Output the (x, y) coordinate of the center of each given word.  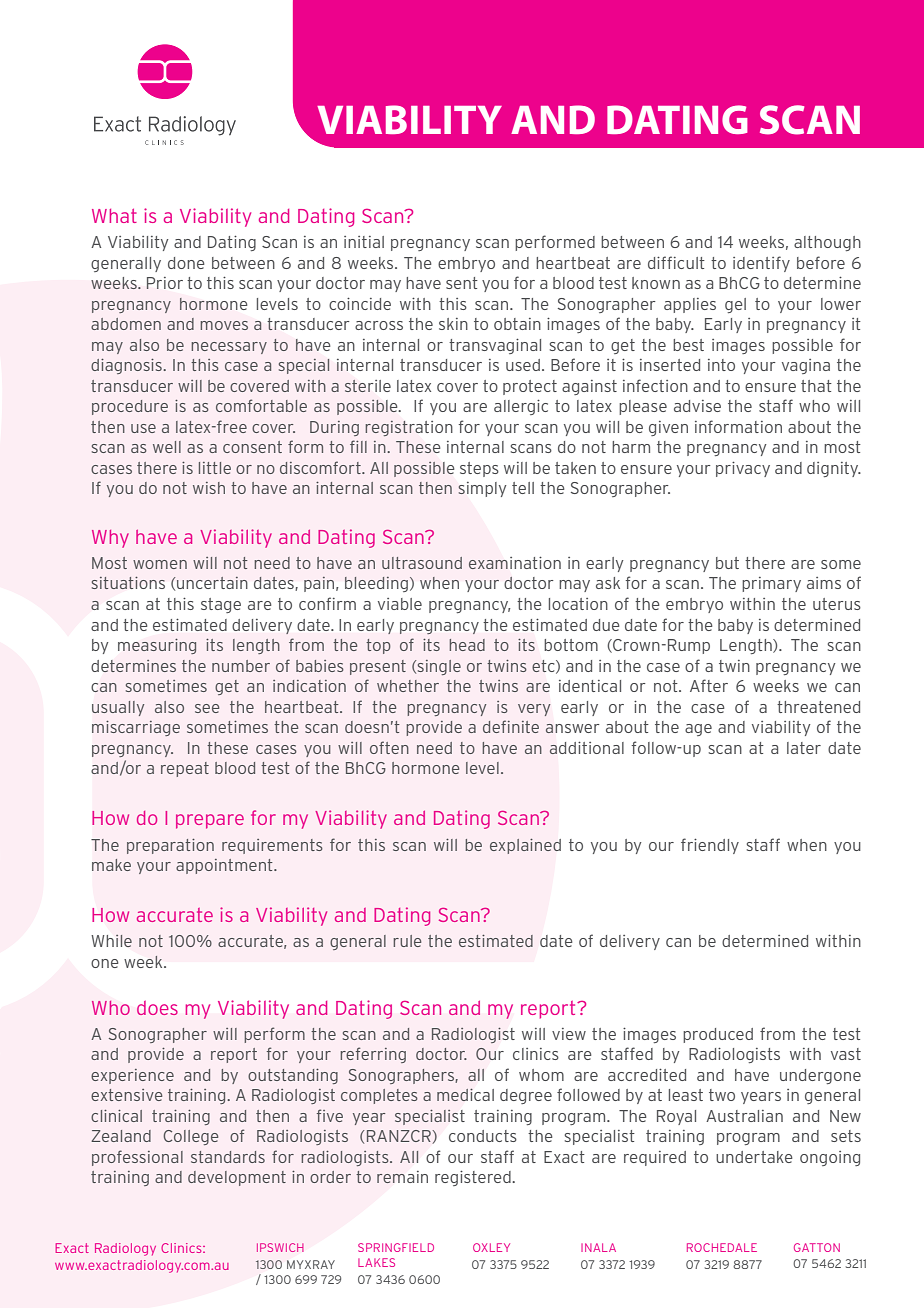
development (237, 1178)
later (804, 748)
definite (511, 726)
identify (761, 264)
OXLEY (491, 1247)
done (186, 263)
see (207, 708)
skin (453, 324)
